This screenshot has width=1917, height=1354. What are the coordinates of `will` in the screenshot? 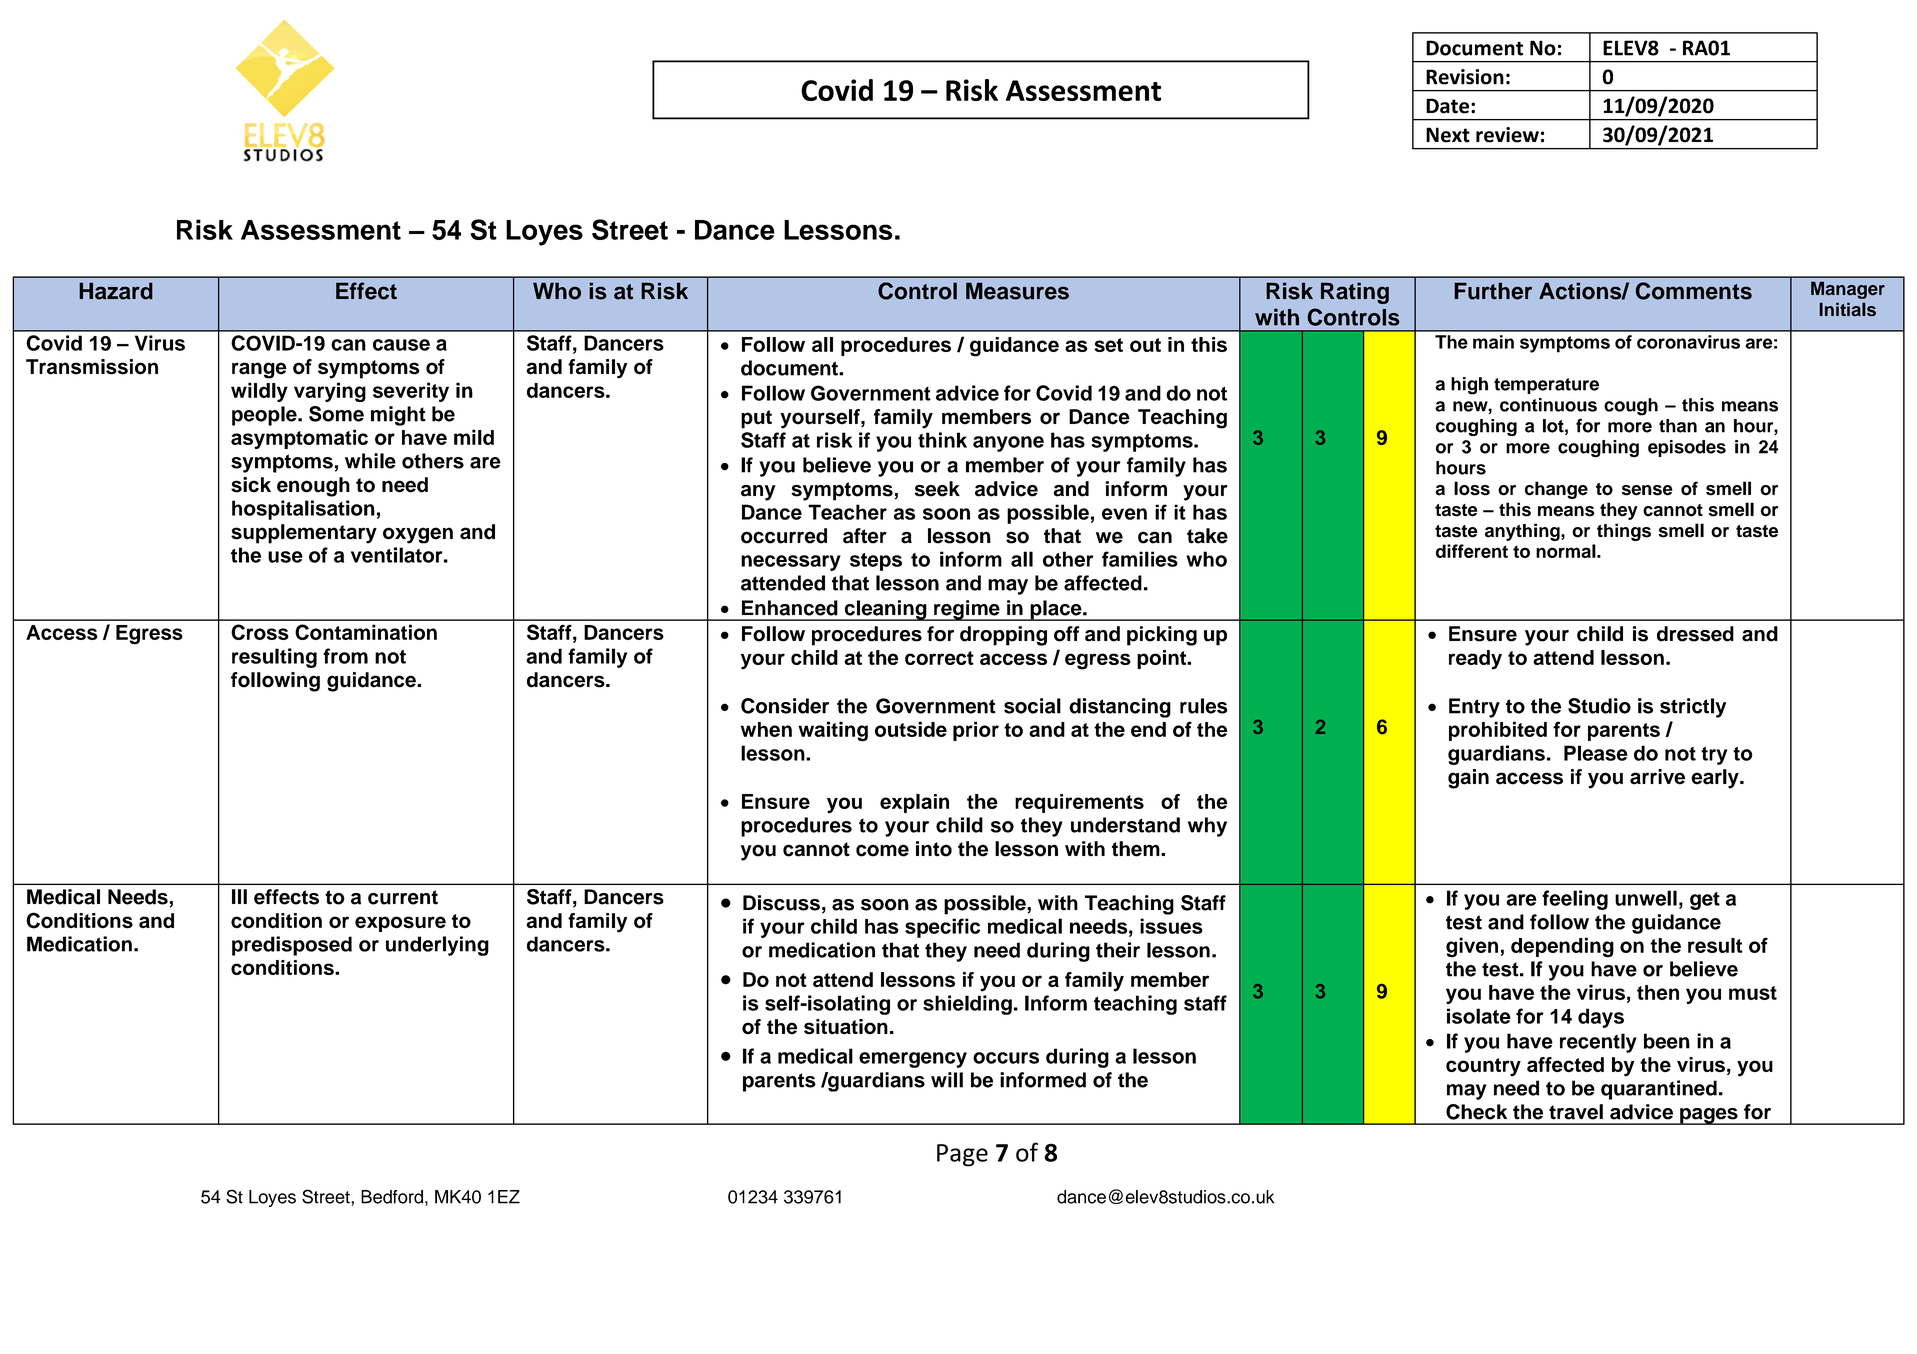 It's located at (947, 1080).
